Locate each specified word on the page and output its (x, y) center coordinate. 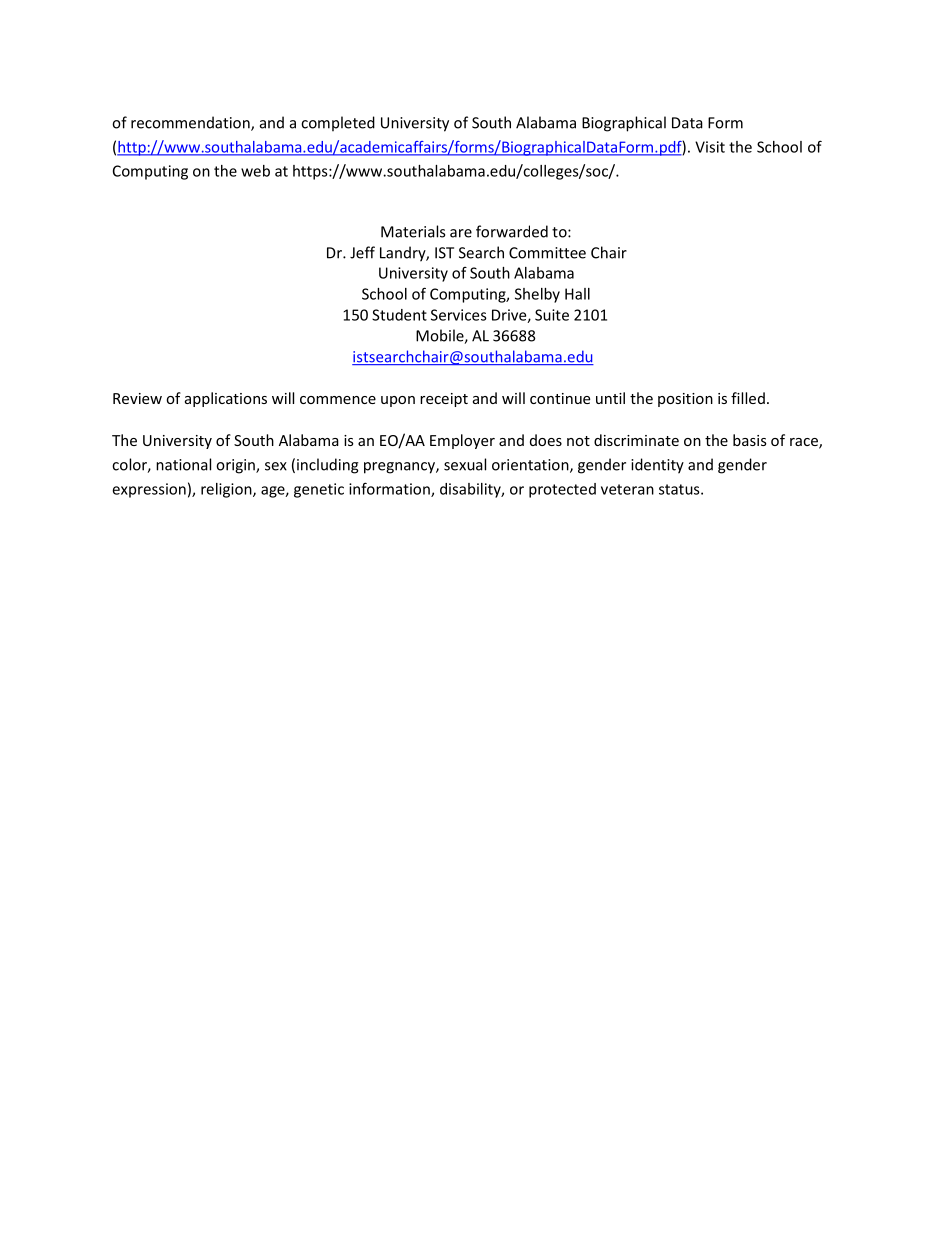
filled (748, 398)
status (680, 489)
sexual (465, 464)
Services (459, 315)
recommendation (191, 123)
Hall (577, 294)
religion (227, 490)
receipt (444, 400)
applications (226, 399)
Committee (547, 253)
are (461, 233)
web (255, 171)
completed (338, 124)
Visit (710, 147)
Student (399, 315)
